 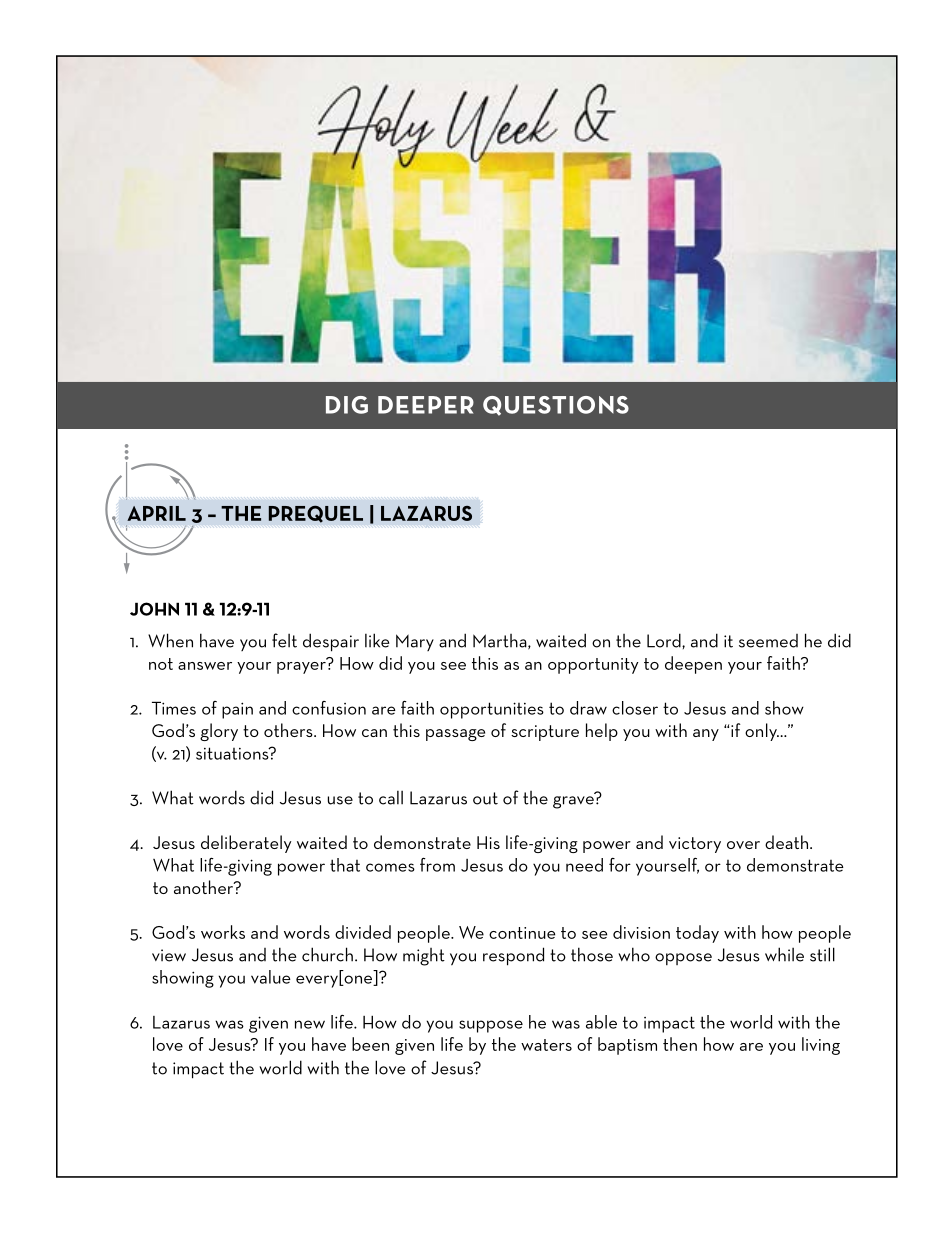 What do you see at coordinates (347, 405) in the screenshot?
I see `DIG` at bounding box center [347, 405].
